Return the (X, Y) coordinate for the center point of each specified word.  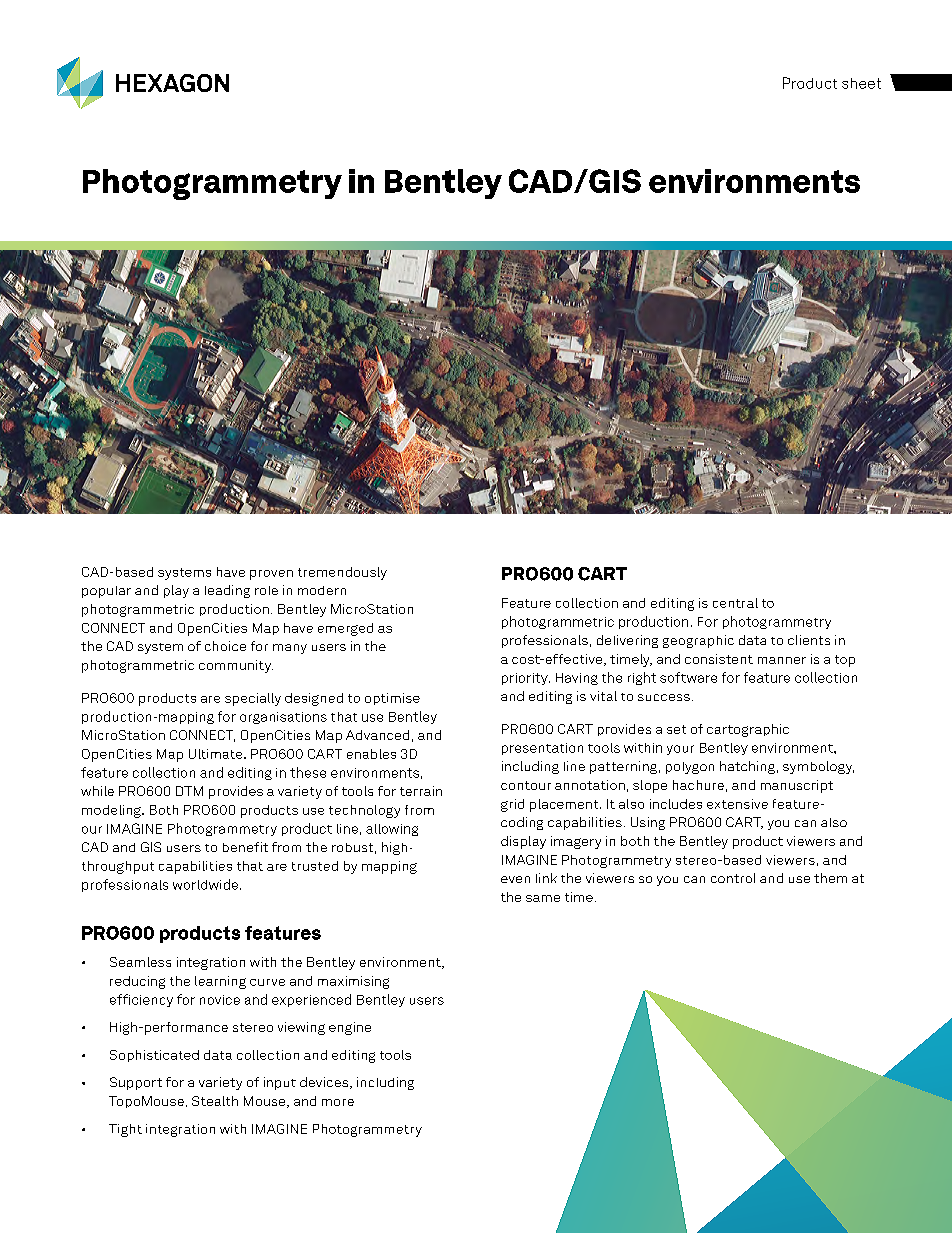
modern (322, 590)
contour (526, 785)
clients (809, 640)
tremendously (342, 573)
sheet (861, 83)
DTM (189, 791)
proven (271, 575)
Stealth (215, 1101)
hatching (747, 767)
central (735, 603)
